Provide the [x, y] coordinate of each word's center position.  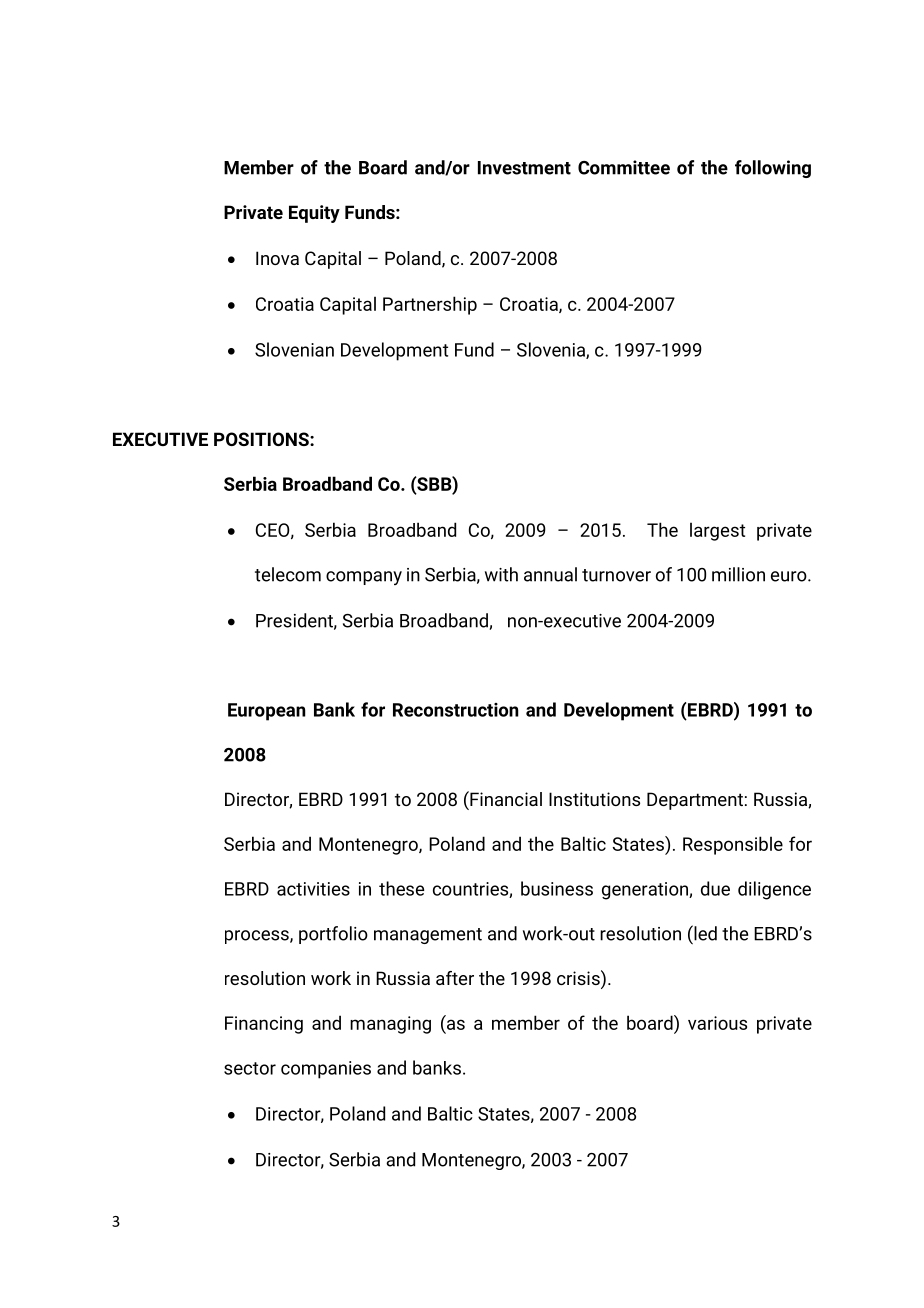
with [501, 574]
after [455, 978]
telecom [288, 574]
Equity [314, 214]
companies [326, 1070]
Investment [524, 168]
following [773, 169]
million [738, 574]
